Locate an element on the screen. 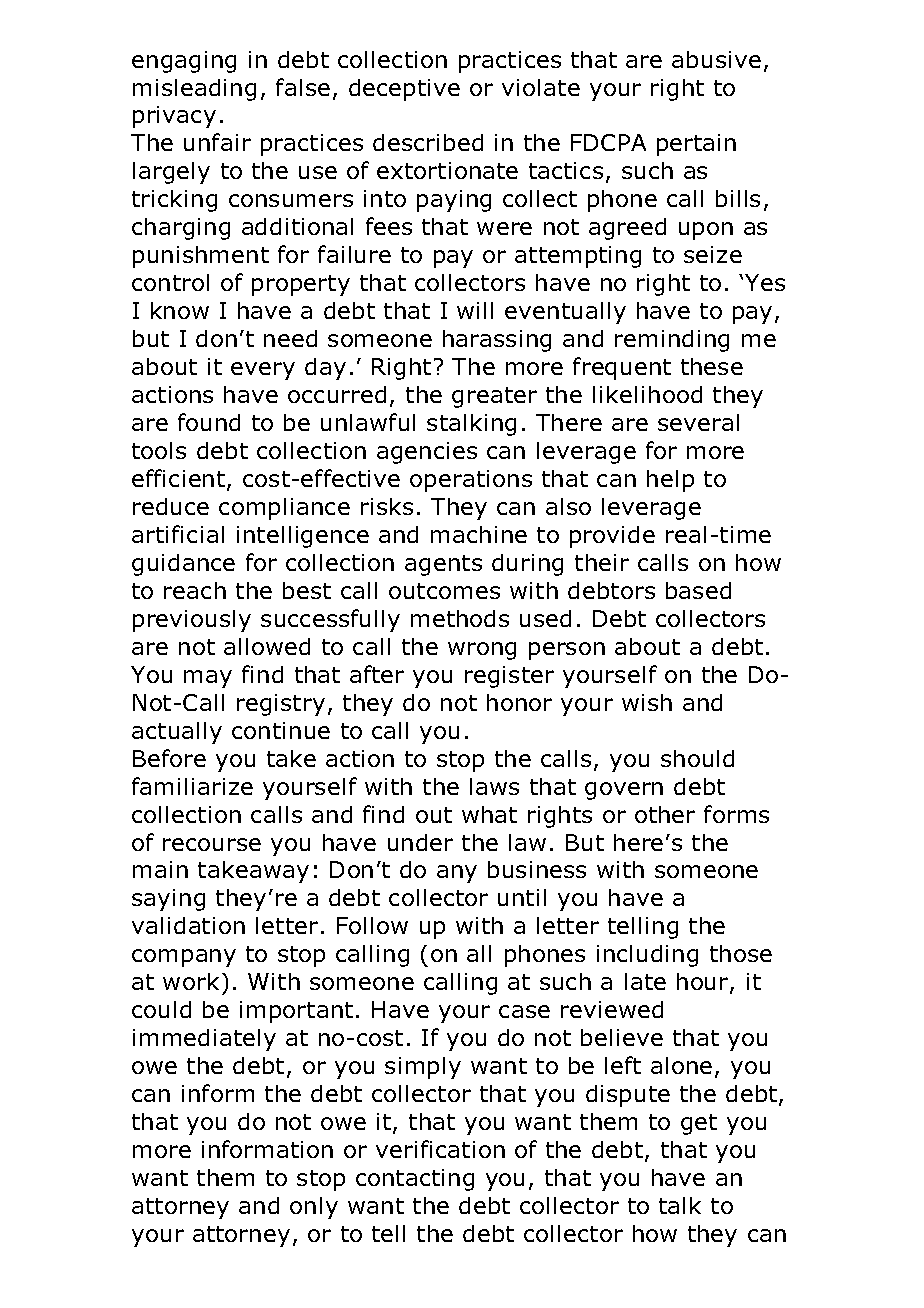 Image resolution: width=924 pixels, height=1308 pixels. only is located at coordinates (314, 1208).
